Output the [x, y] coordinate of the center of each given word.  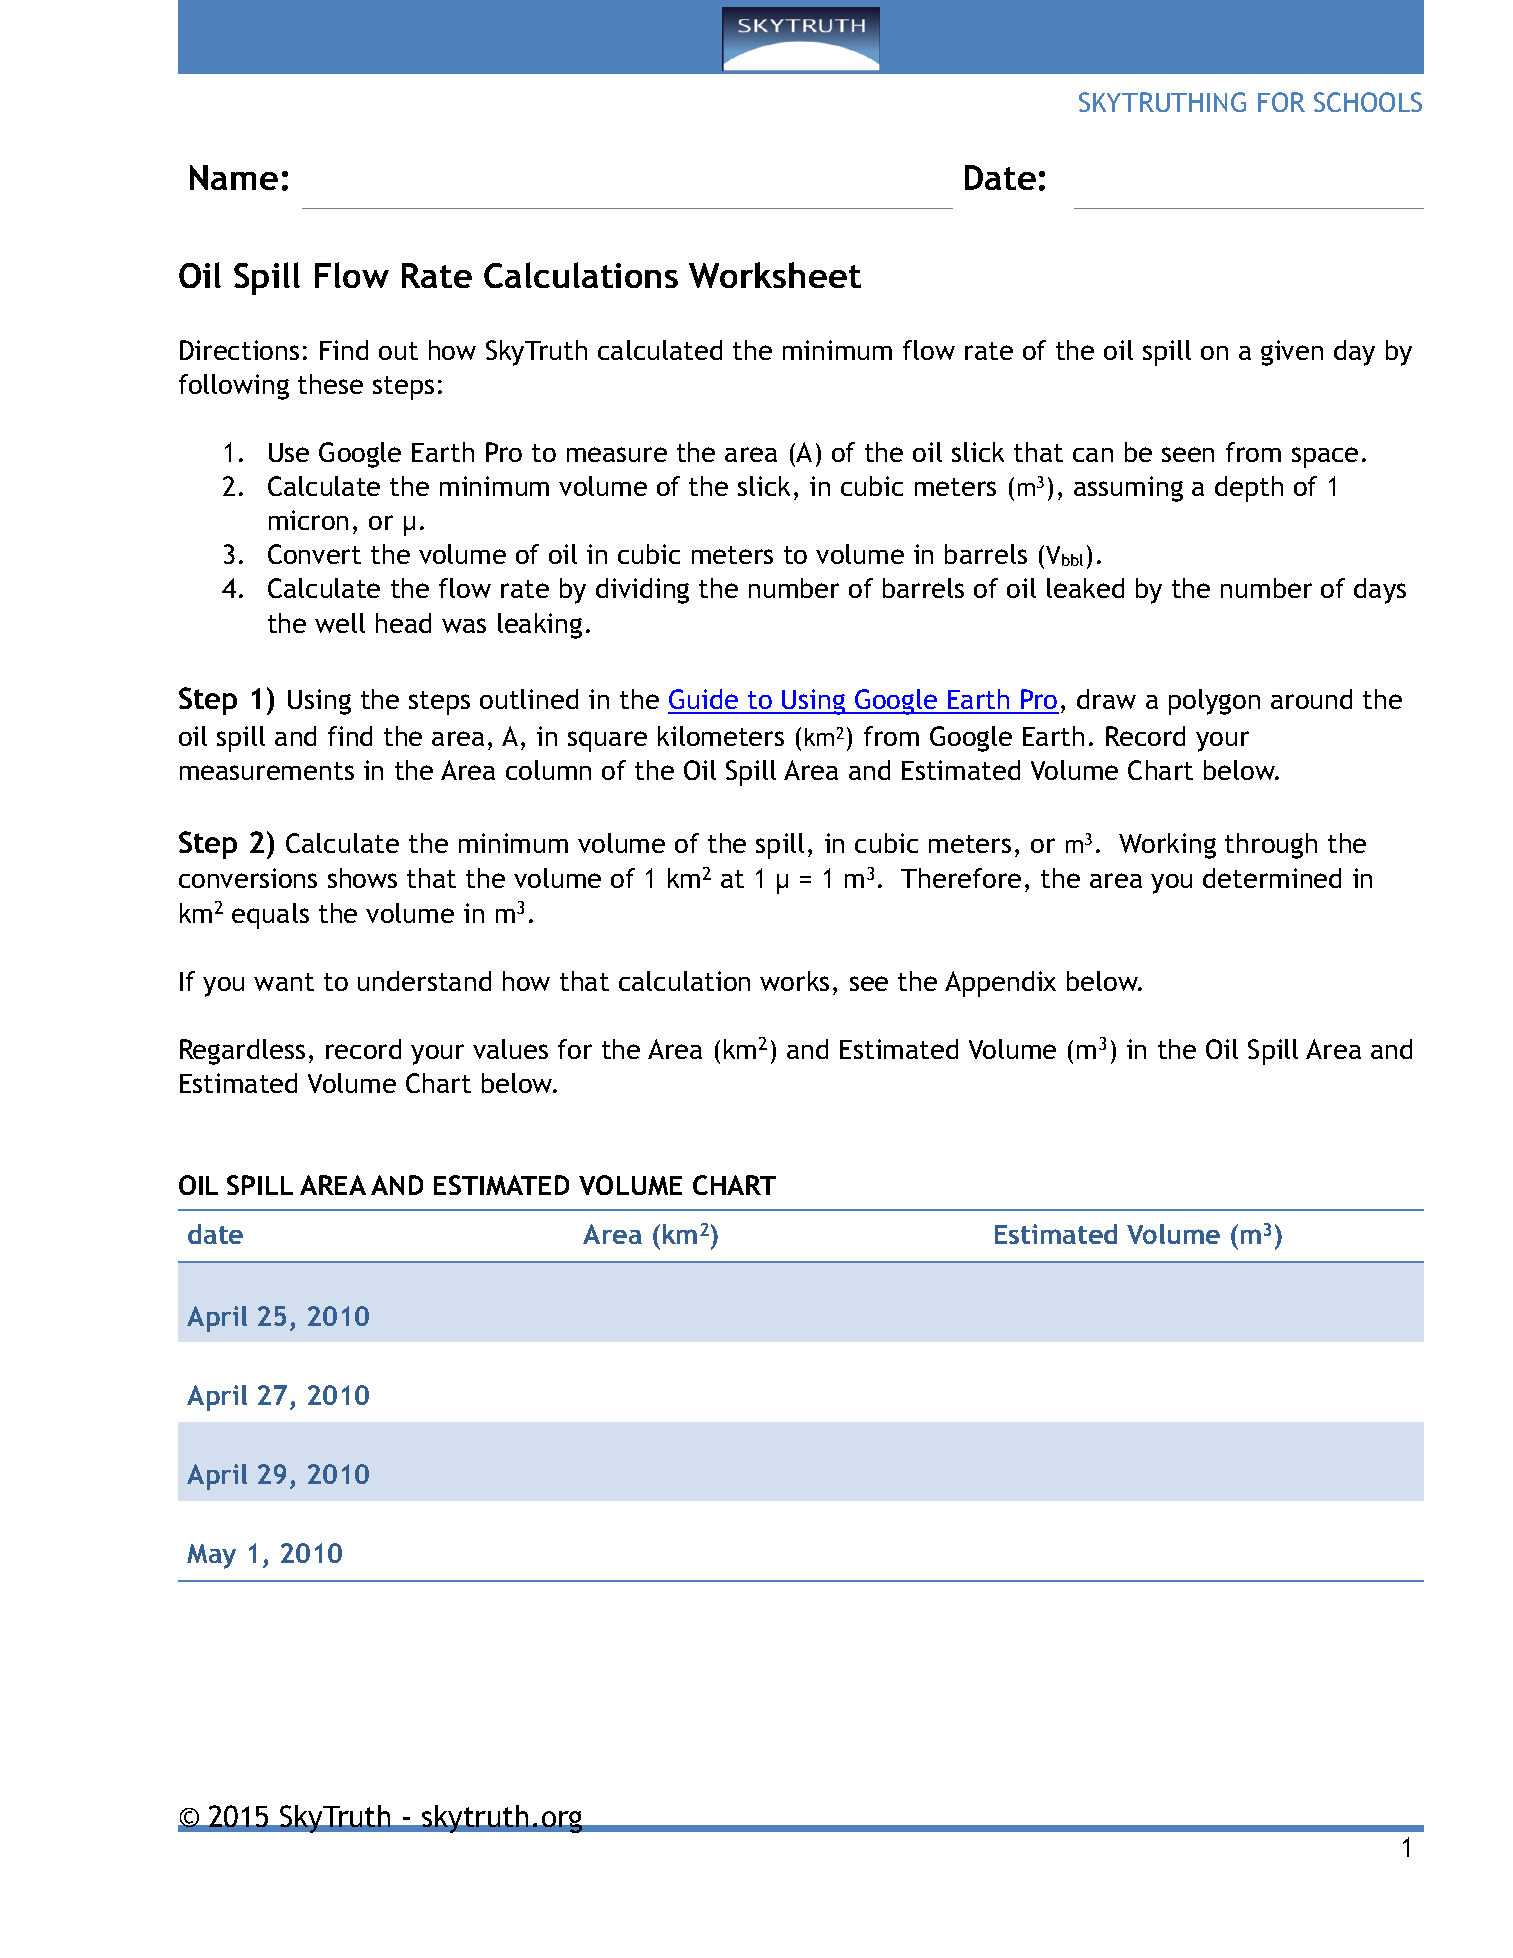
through [1271, 846]
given [1292, 353]
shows [362, 878]
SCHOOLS [1368, 102]
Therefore [961, 878]
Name [234, 177]
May [211, 1556]
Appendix [1000, 984]
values [510, 1049]
